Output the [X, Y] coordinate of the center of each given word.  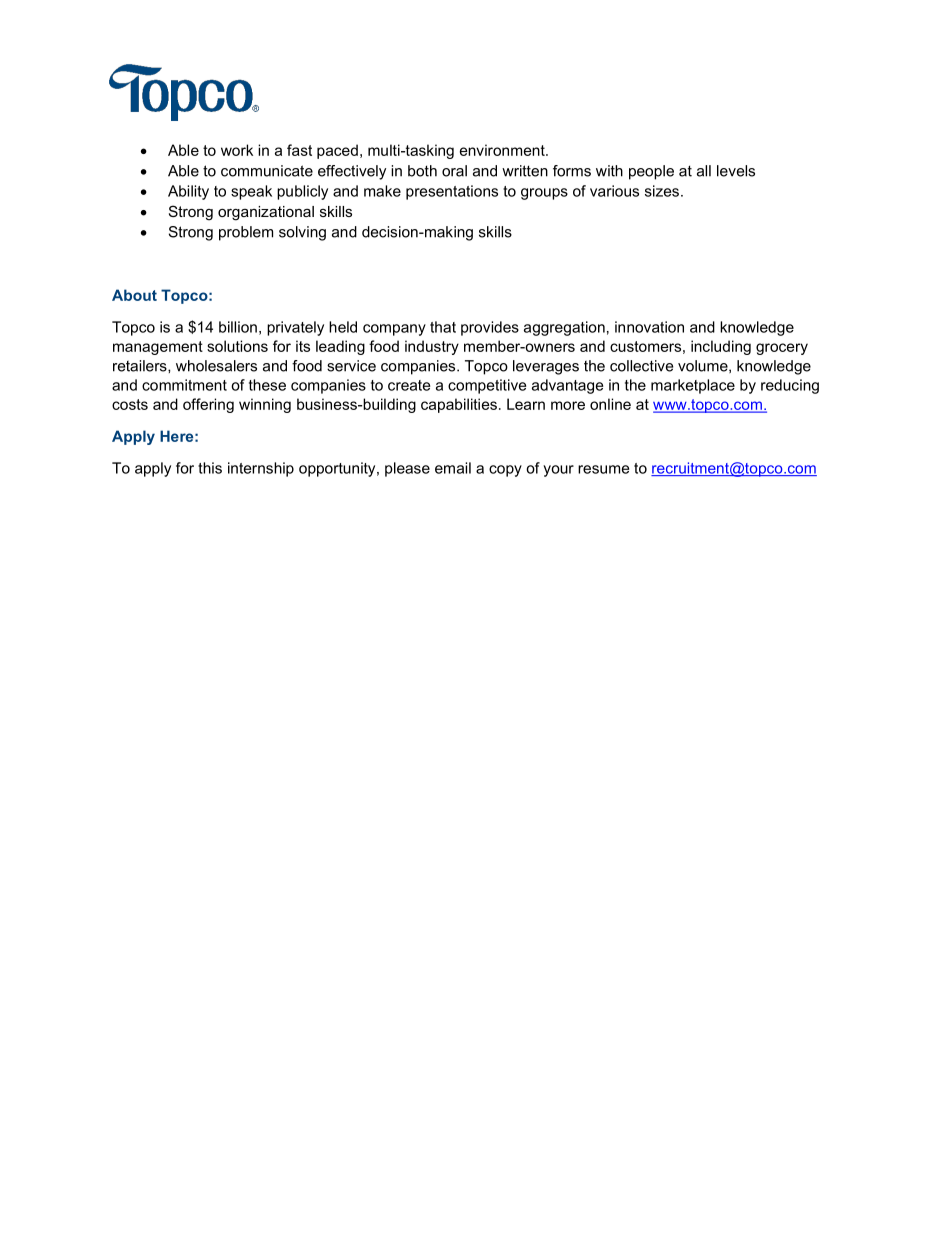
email [453, 468]
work [237, 150]
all [704, 171]
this [210, 468]
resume [603, 469]
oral [454, 171]
